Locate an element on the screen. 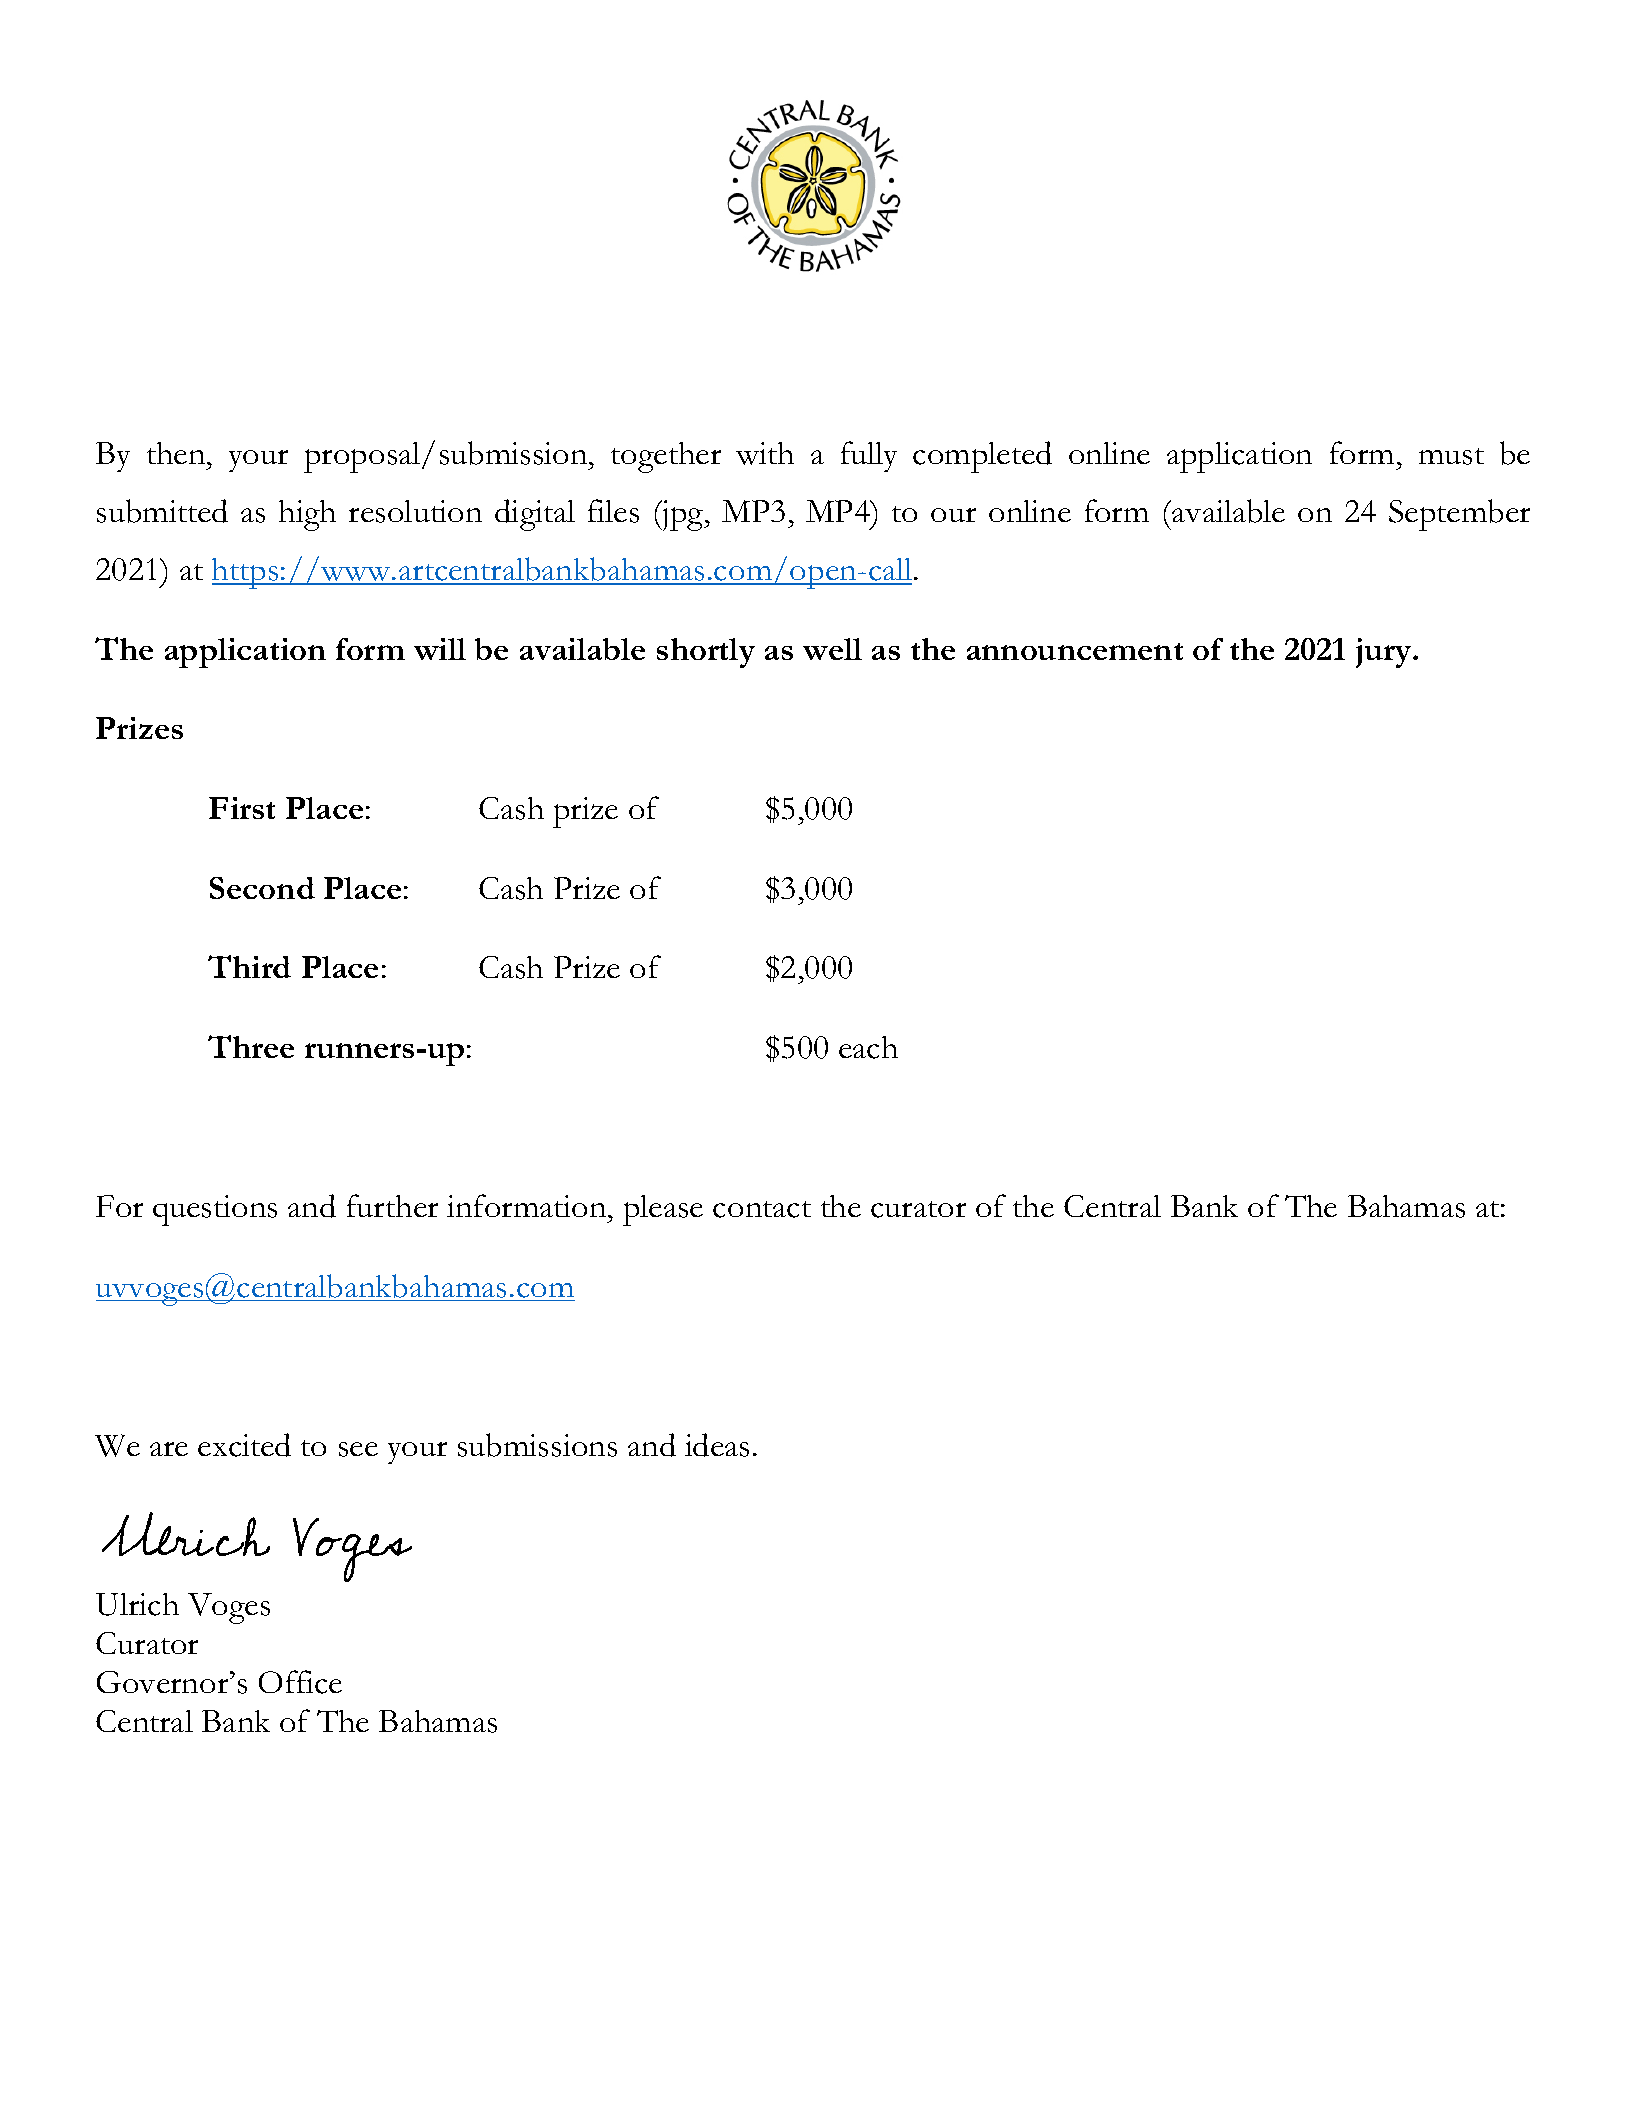  each is located at coordinates (868, 1047).
